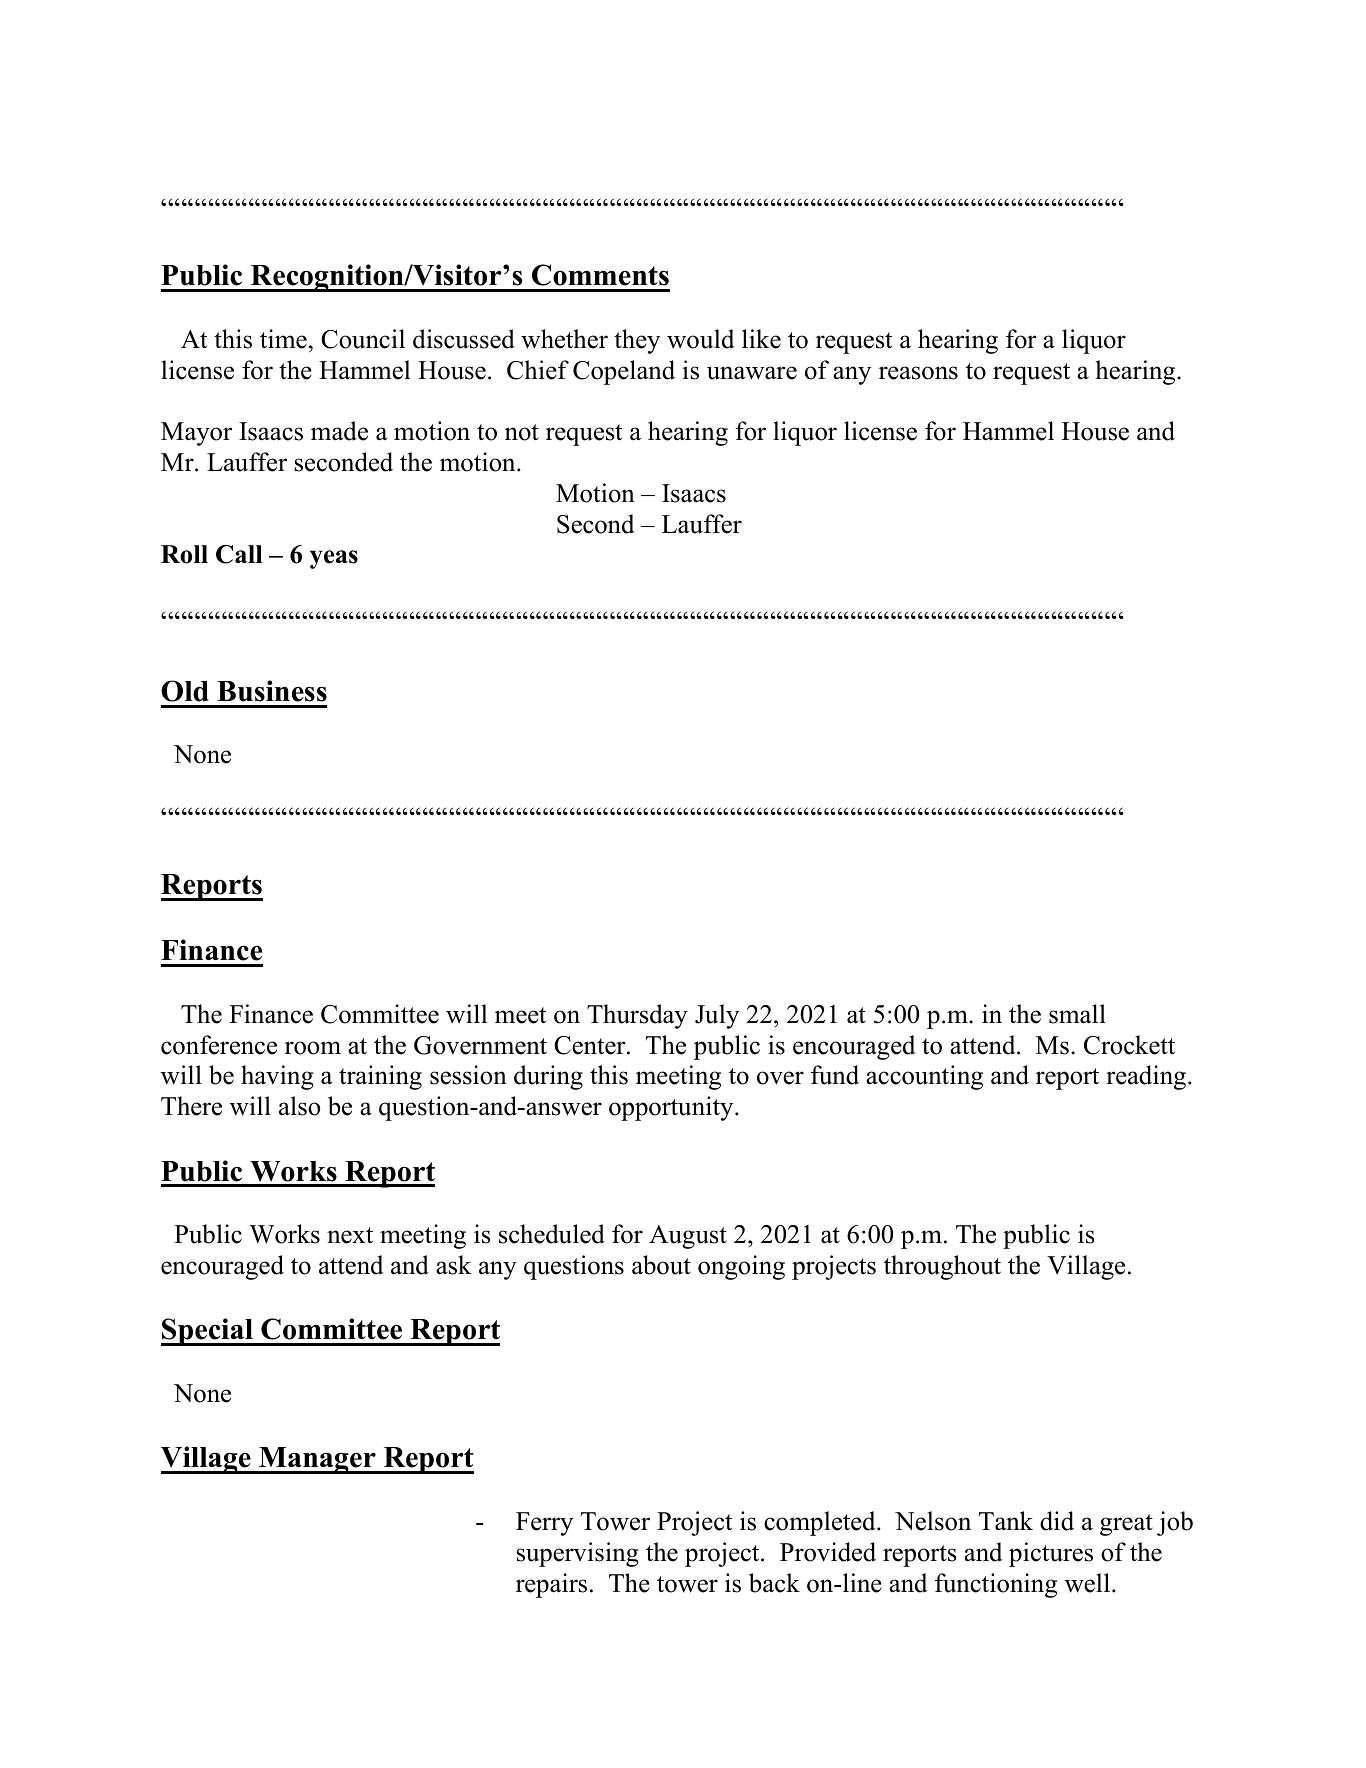 The width and height of the screenshot is (1366, 1768). Describe the element at coordinates (239, 554) in the screenshot. I see `Call` at that location.
